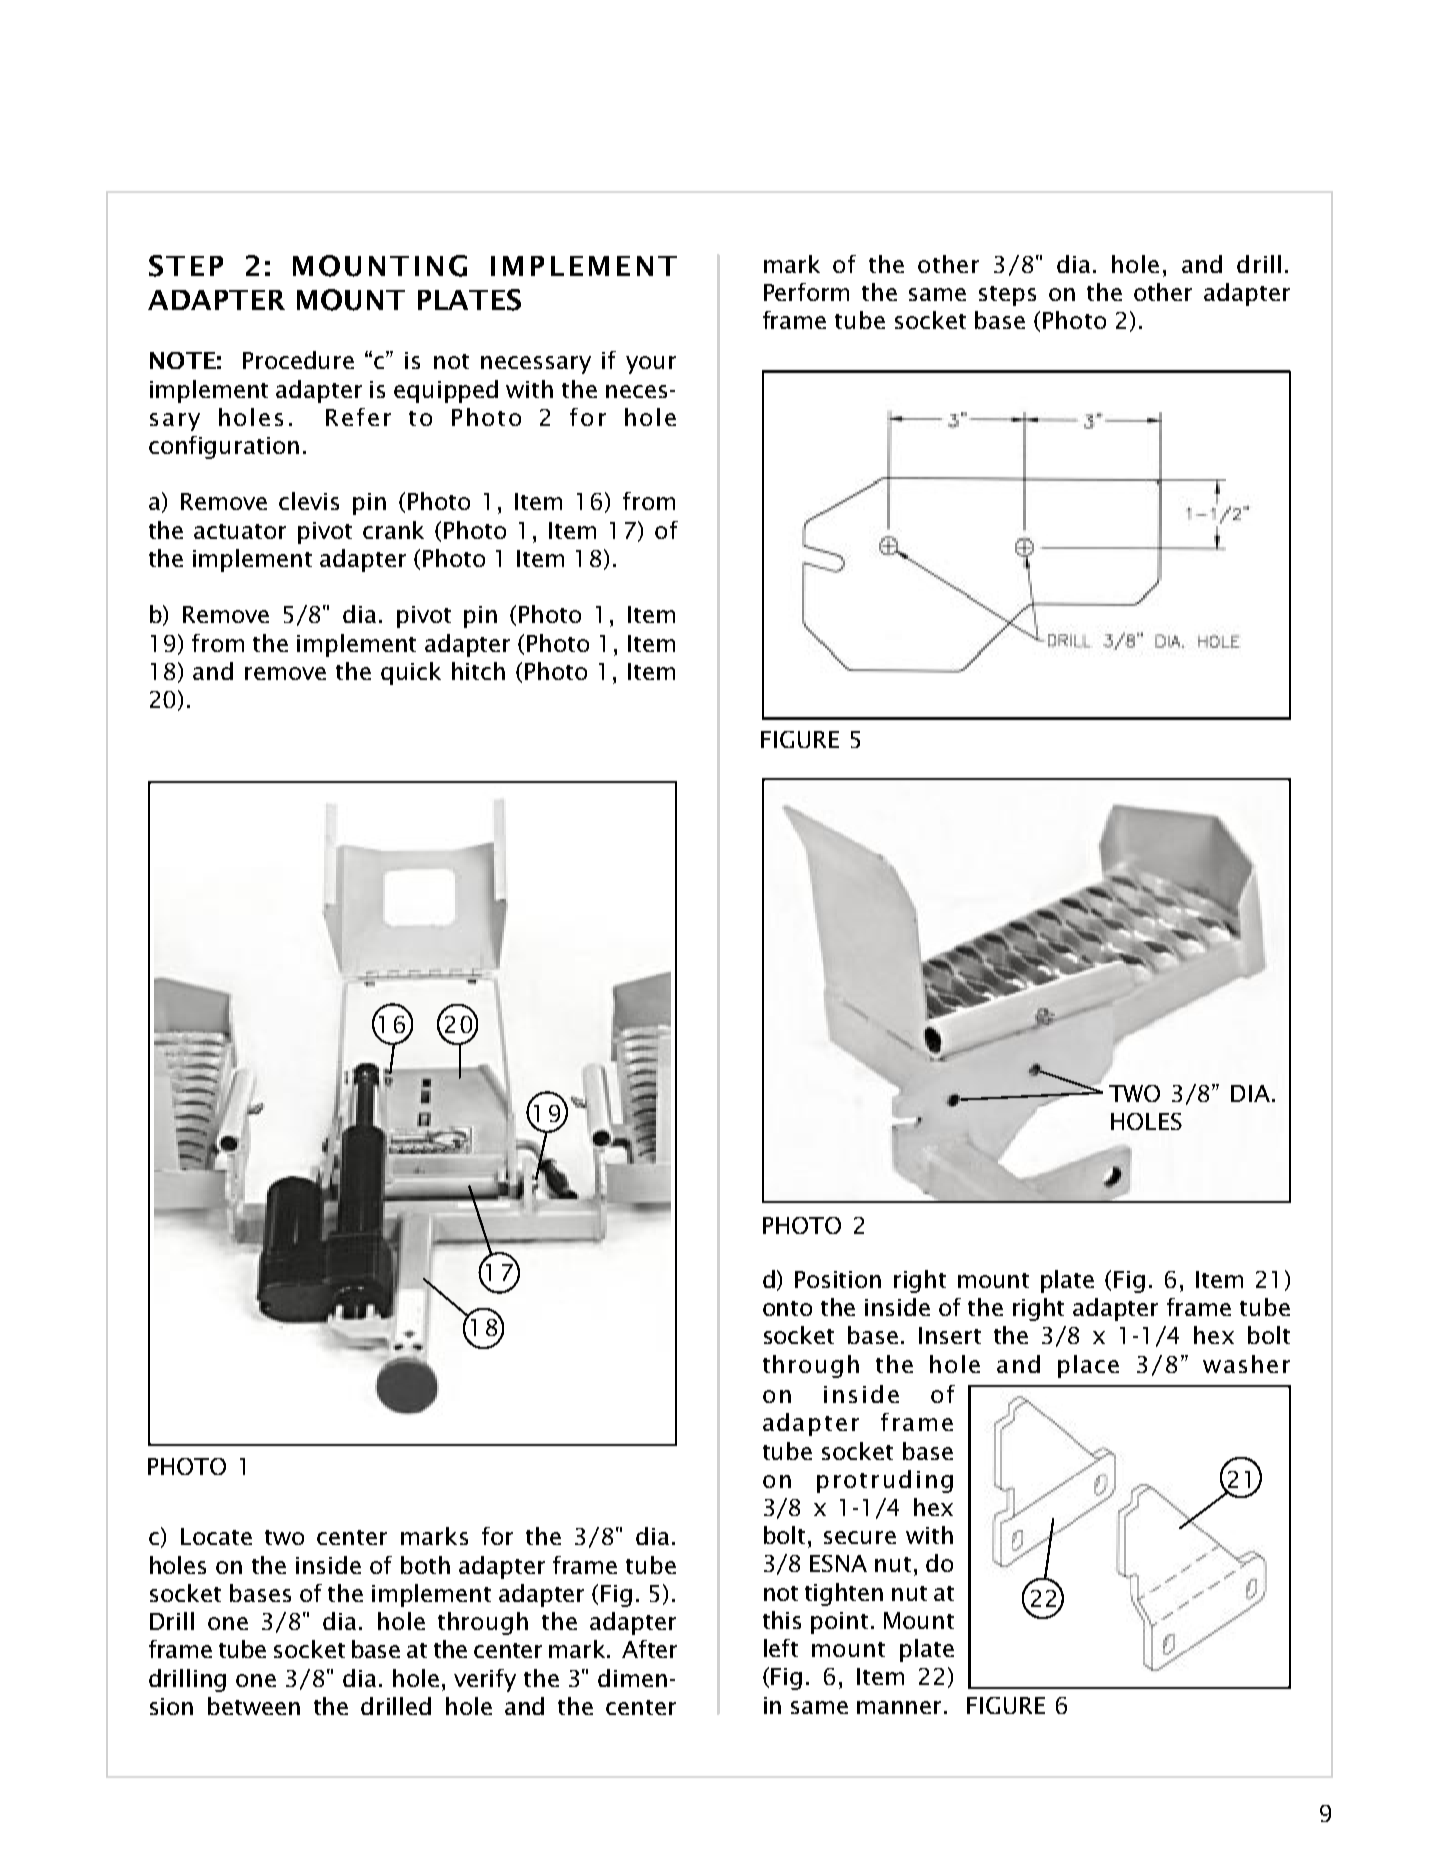  I want to click on washer, so click(1246, 1364).
